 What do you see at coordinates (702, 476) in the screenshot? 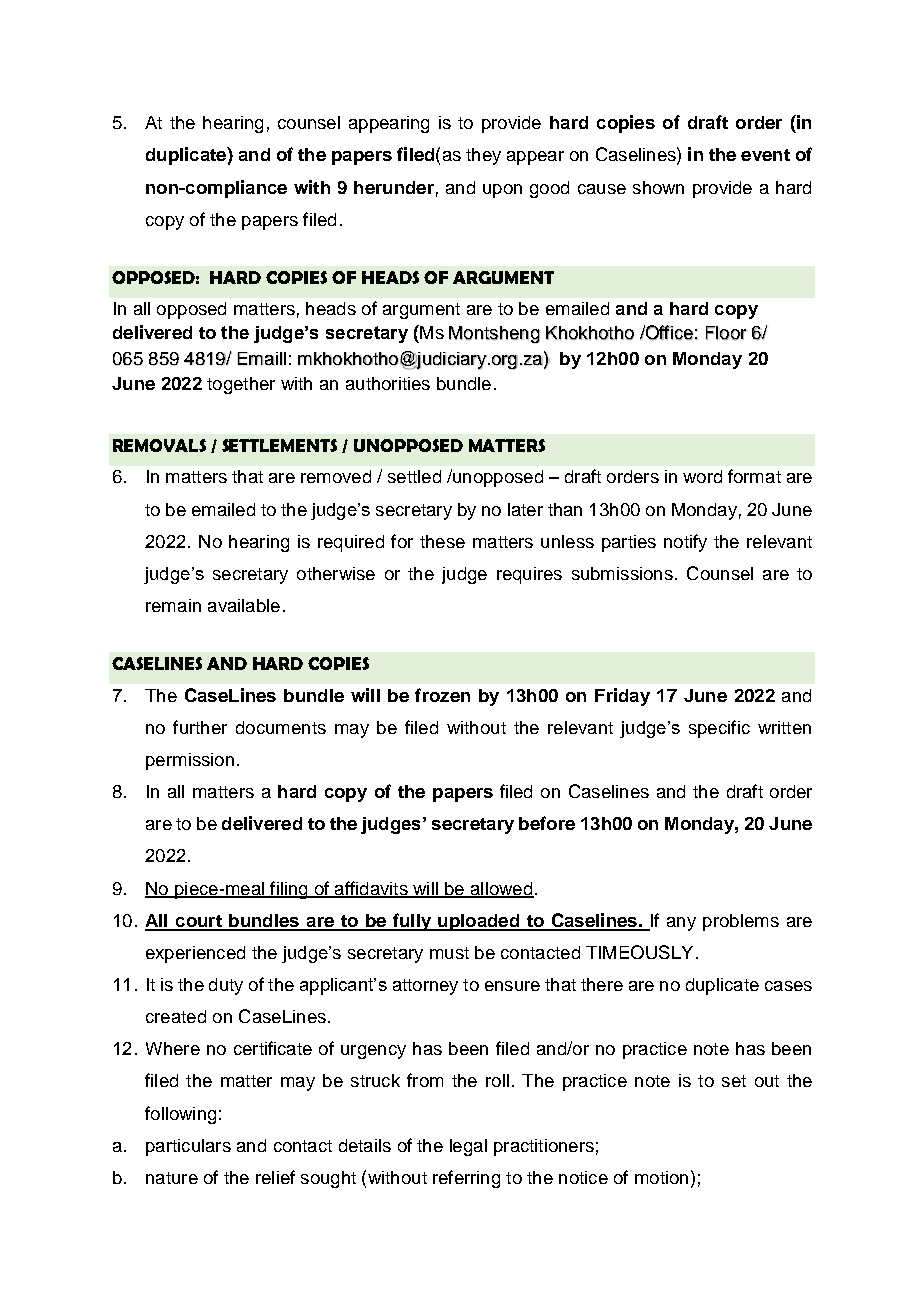
I see `word` at bounding box center [702, 476].
